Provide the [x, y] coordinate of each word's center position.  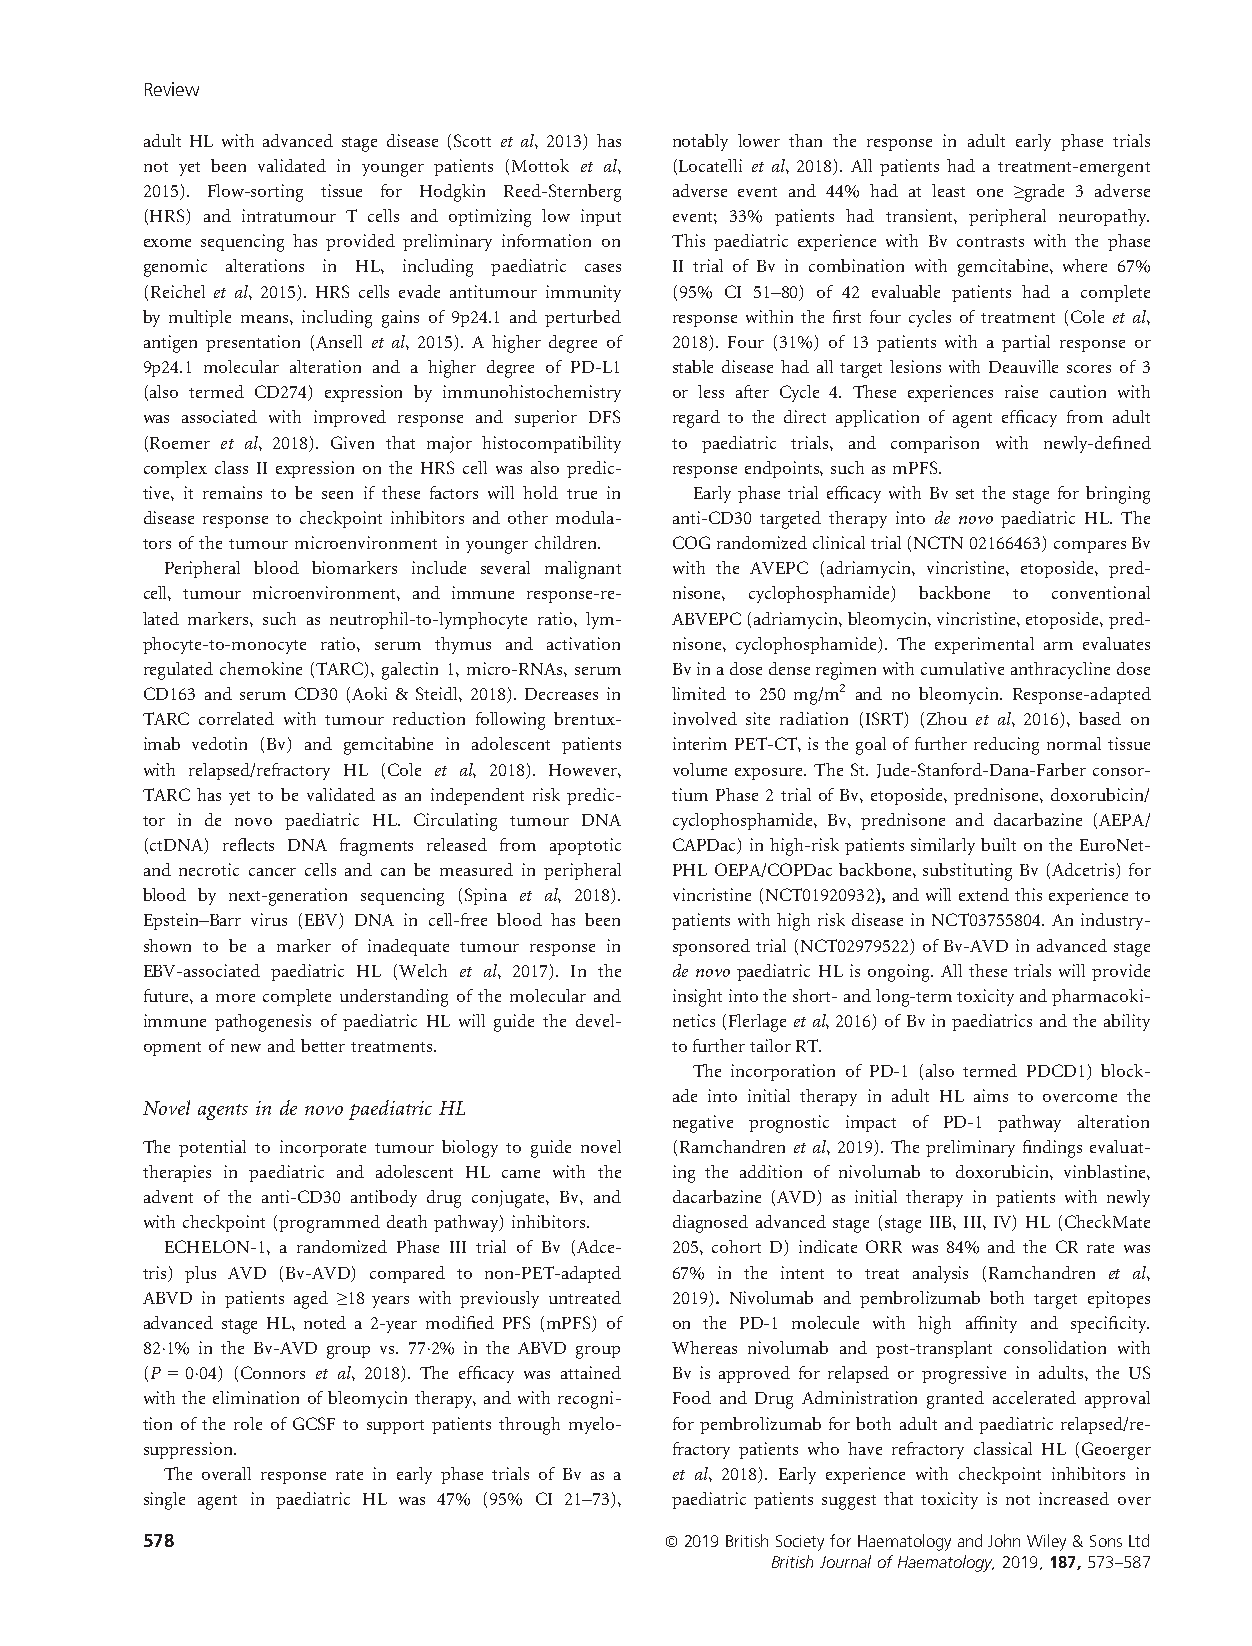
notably [700, 142]
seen [337, 495]
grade [1043, 193]
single [164, 1501]
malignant [583, 570]
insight [697, 998]
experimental [984, 645]
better [323, 1045]
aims [991, 1095]
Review [172, 89]
